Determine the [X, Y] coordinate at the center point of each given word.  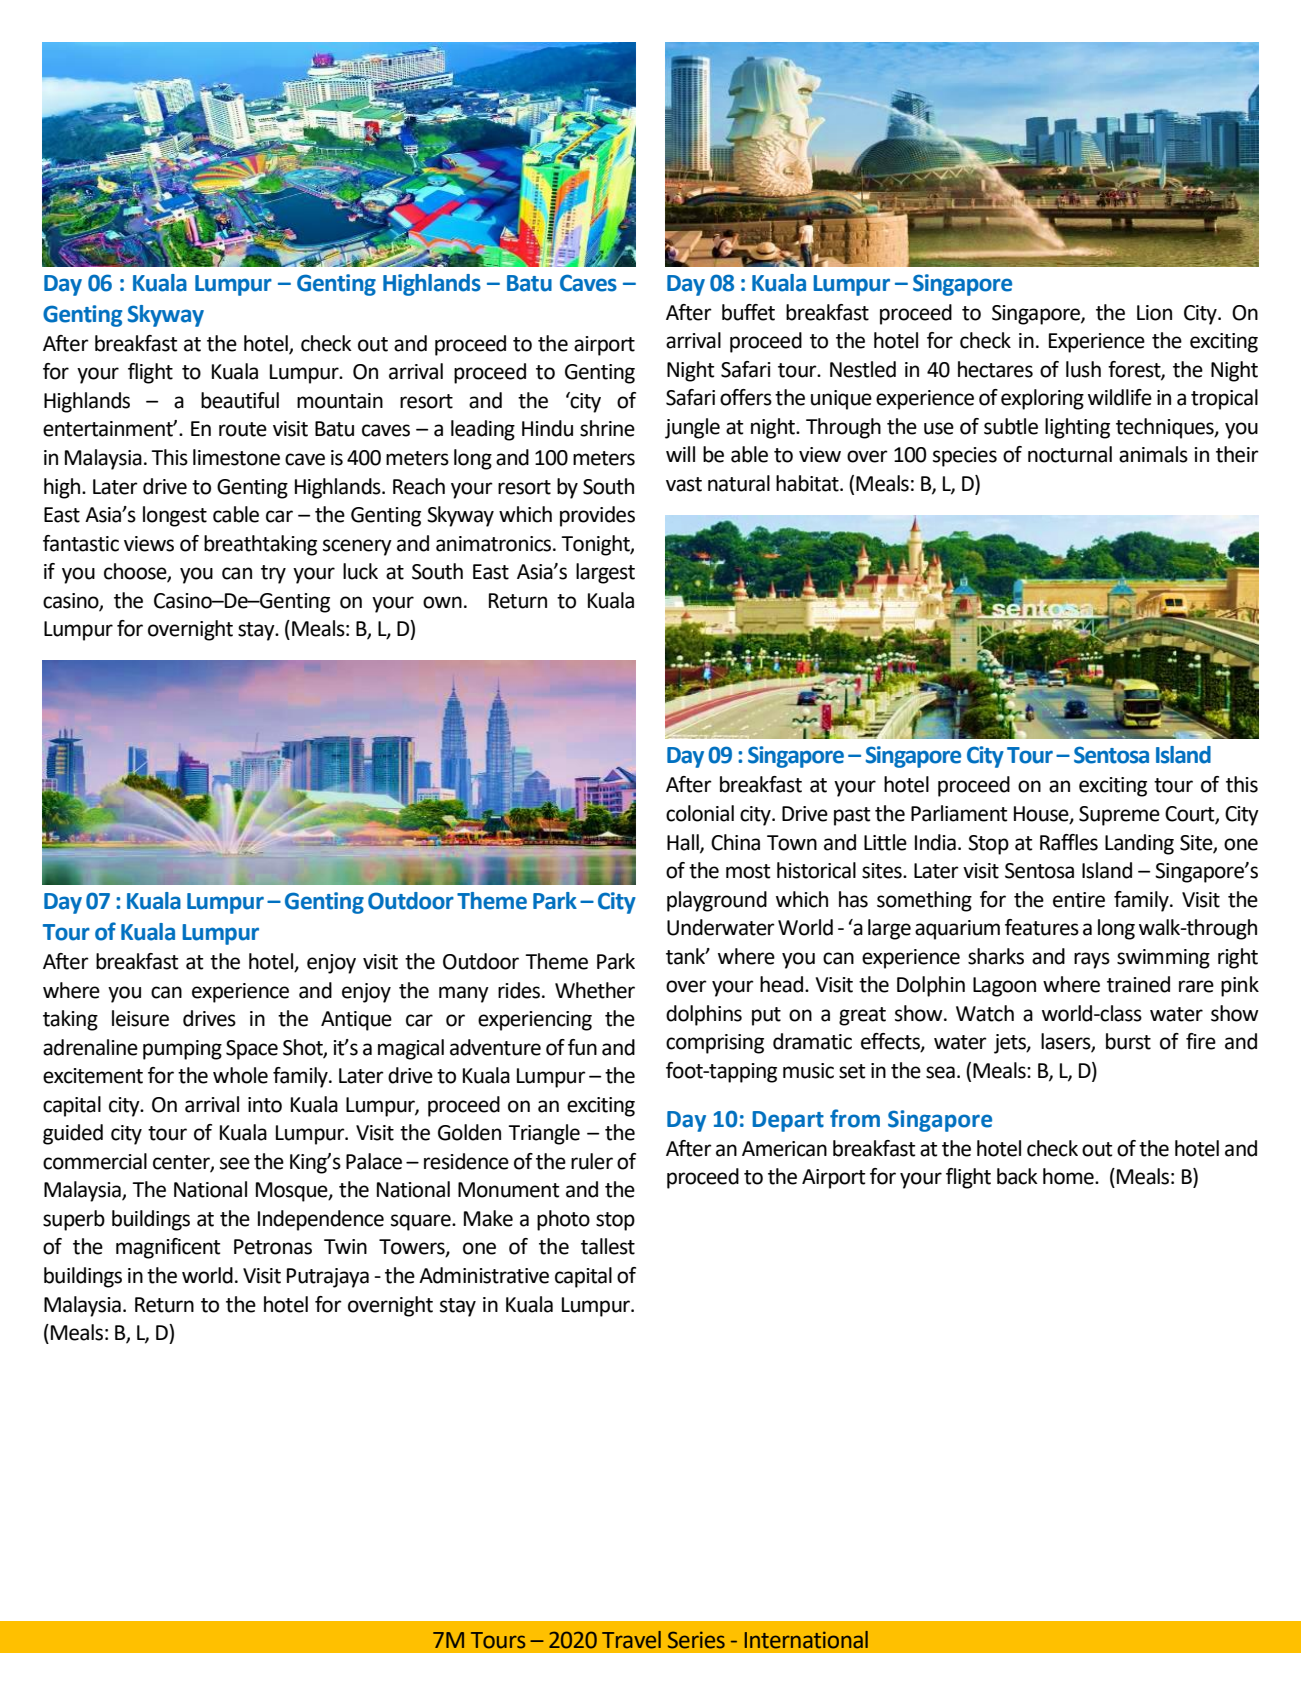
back [1017, 1176]
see [235, 1163]
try [273, 574]
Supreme [1119, 816]
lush [1083, 369]
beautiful [240, 400]
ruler [592, 1161]
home [1069, 1176]
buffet [748, 312]
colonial [700, 813]
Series [696, 1640]
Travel [631, 1640]
